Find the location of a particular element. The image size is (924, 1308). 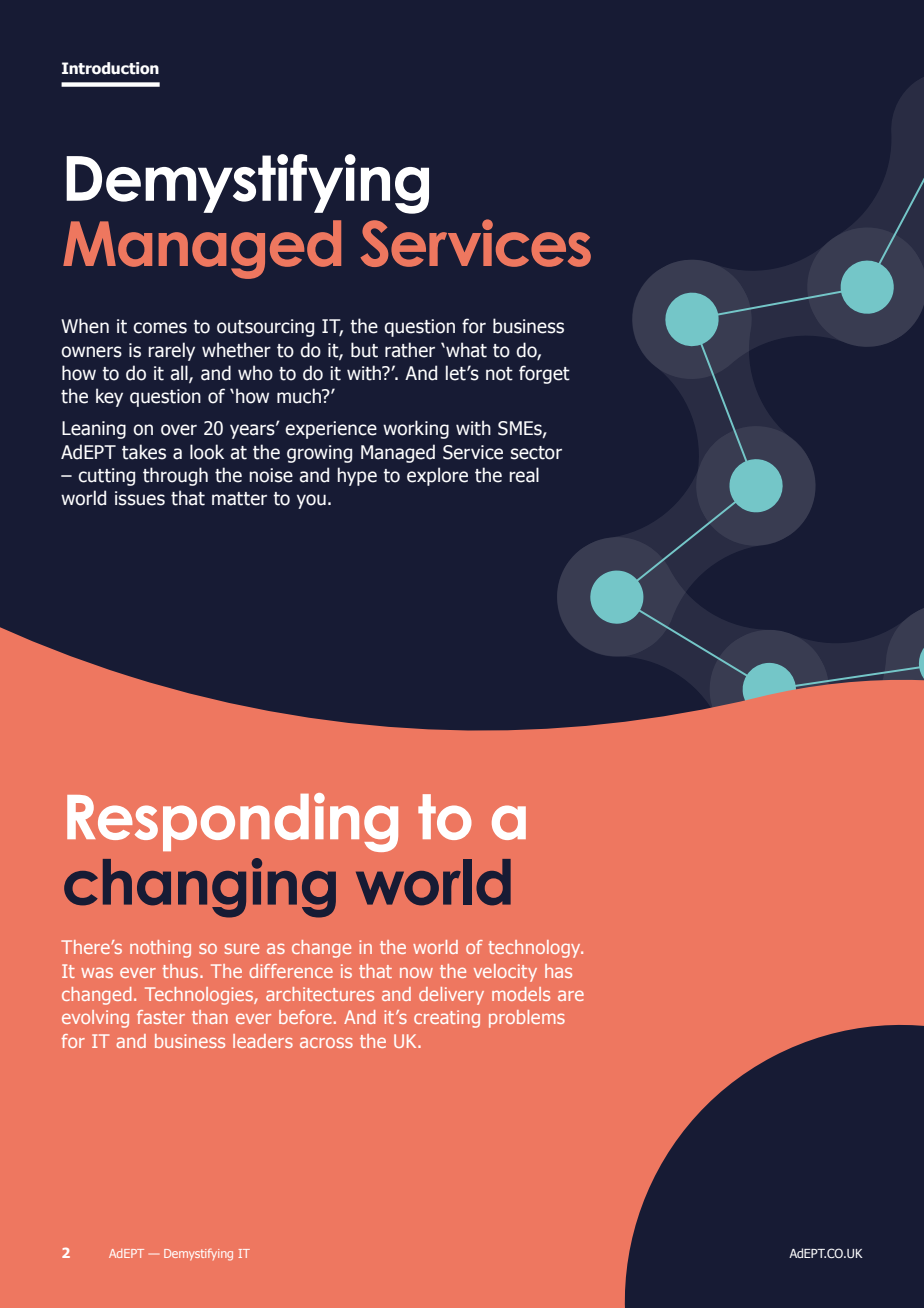

Introduction is located at coordinates (110, 68).
